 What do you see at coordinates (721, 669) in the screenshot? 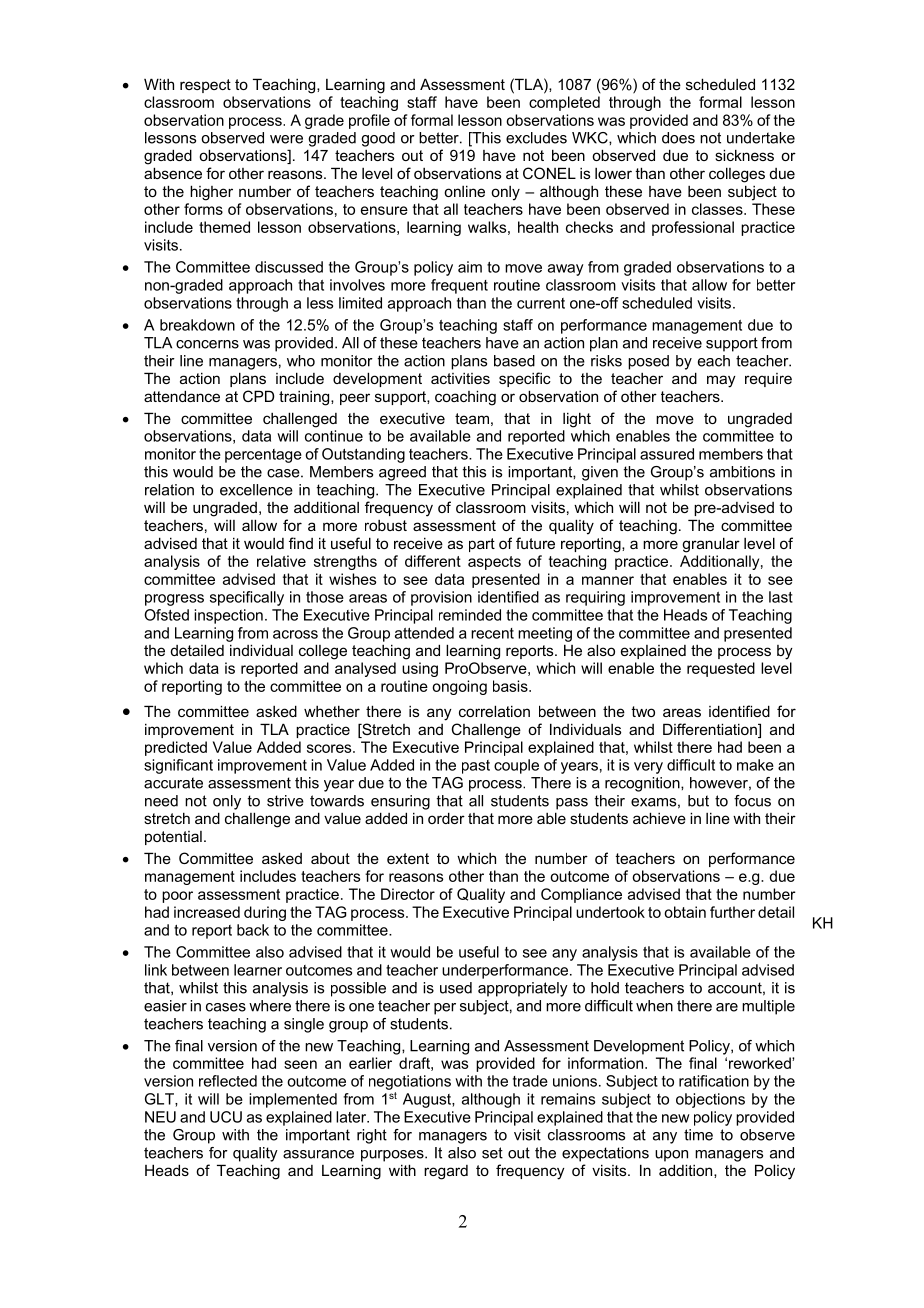
I see `requested` at bounding box center [721, 669].
